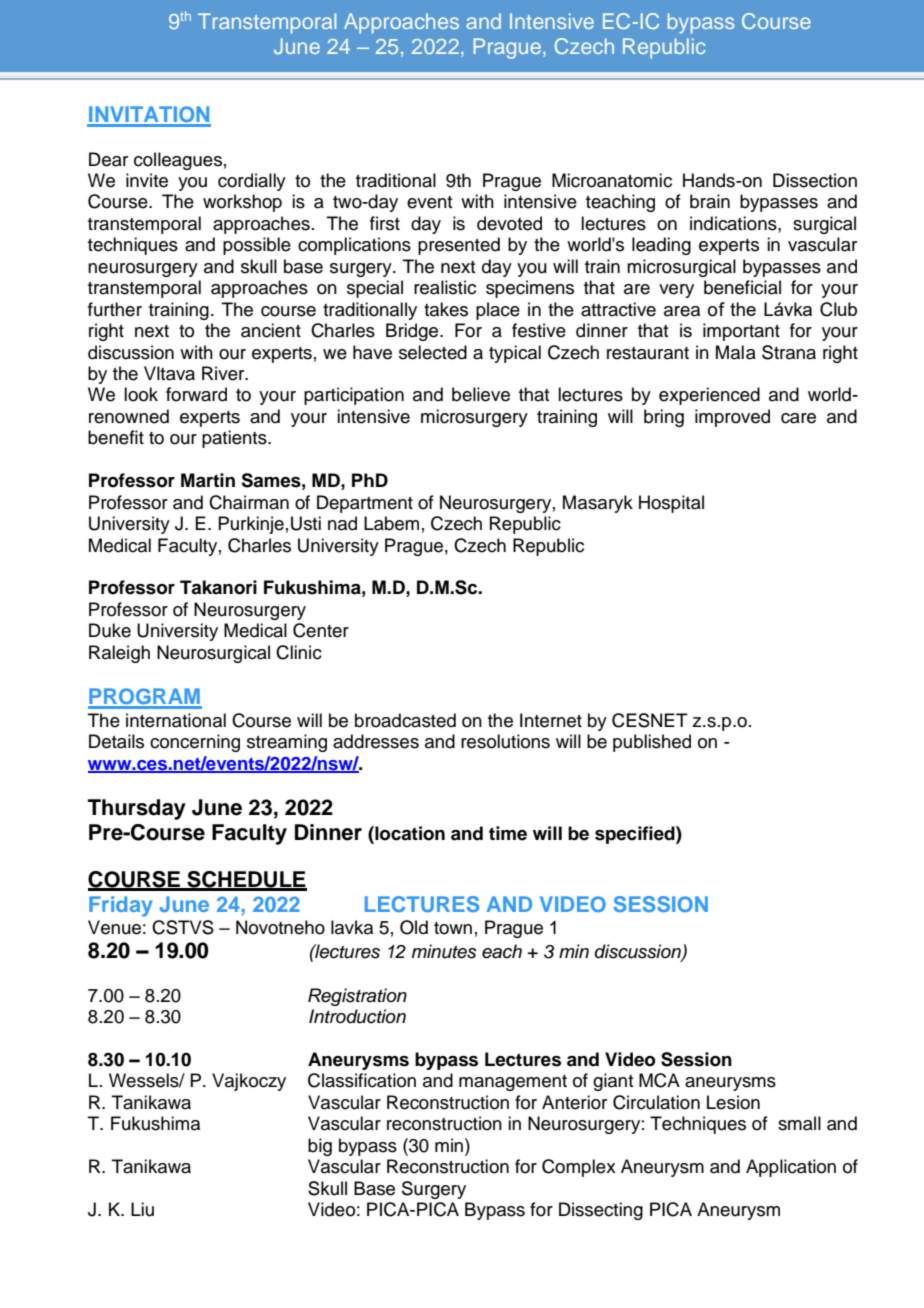 This page has width=924, height=1308. Describe the element at coordinates (178, 161) in the page. I see `colleagues` at that location.
